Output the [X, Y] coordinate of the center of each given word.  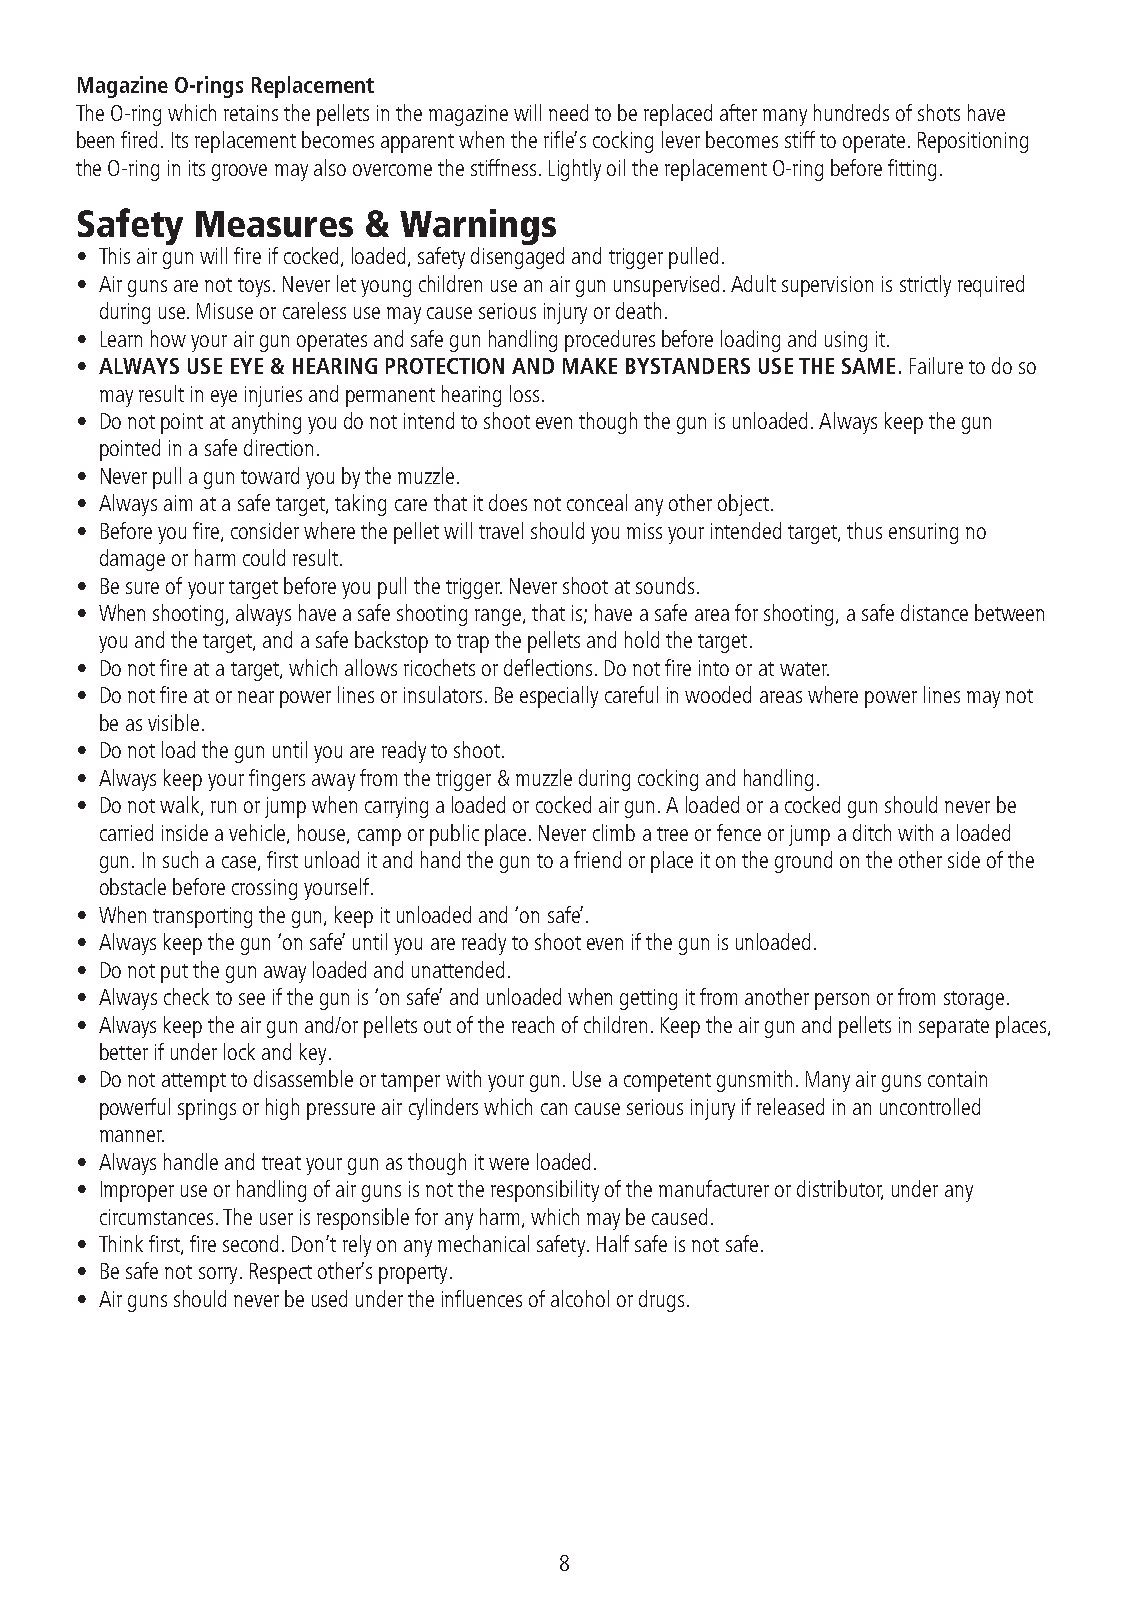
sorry [218, 1275]
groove [239, 172]
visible [173, 722]
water [804, 669]
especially [559, 697]
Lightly [575, 170]
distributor [840, 1190]
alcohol [580, 1298]
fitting [912, 170]
